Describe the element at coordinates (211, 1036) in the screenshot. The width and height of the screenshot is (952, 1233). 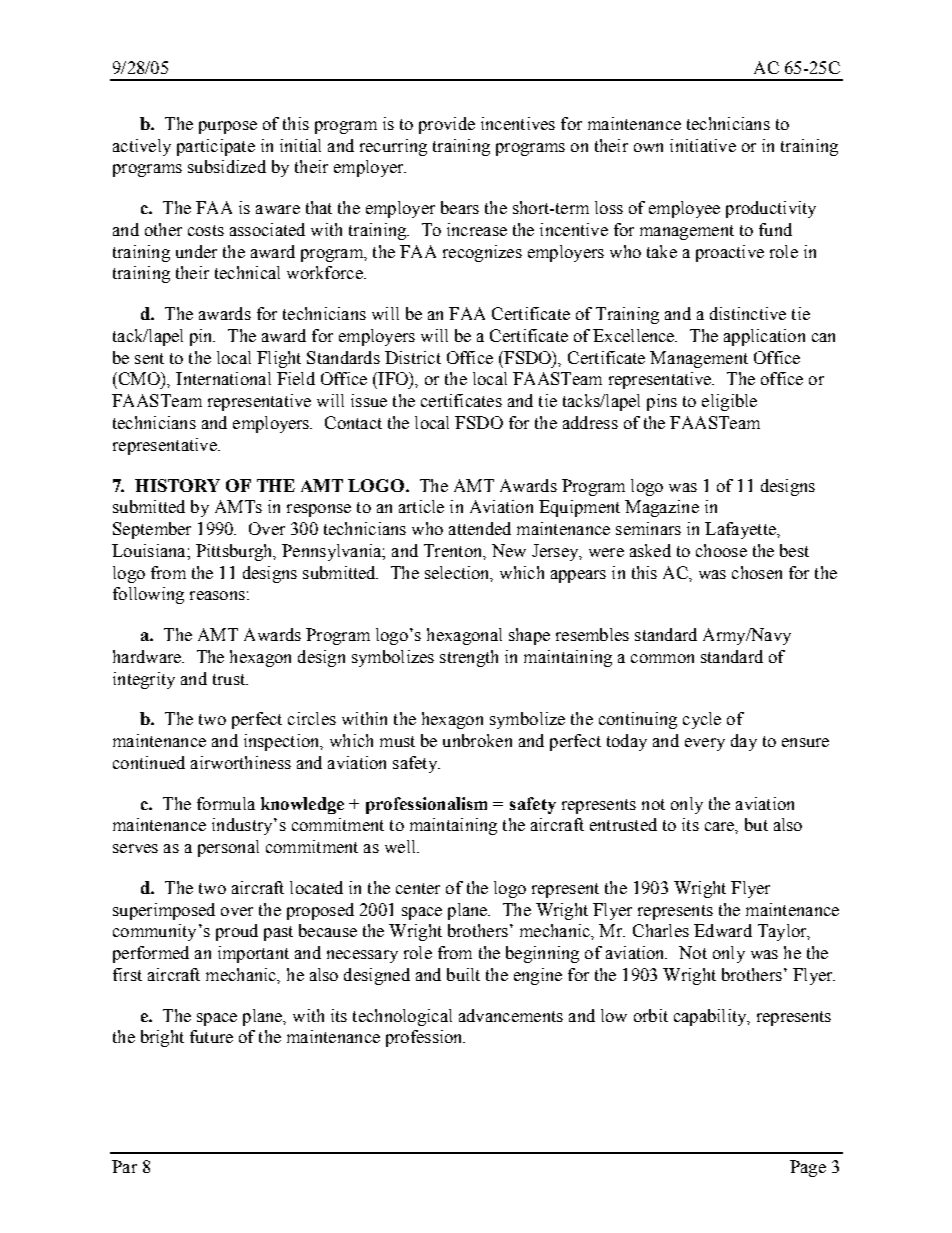
I see `future` at that location.
